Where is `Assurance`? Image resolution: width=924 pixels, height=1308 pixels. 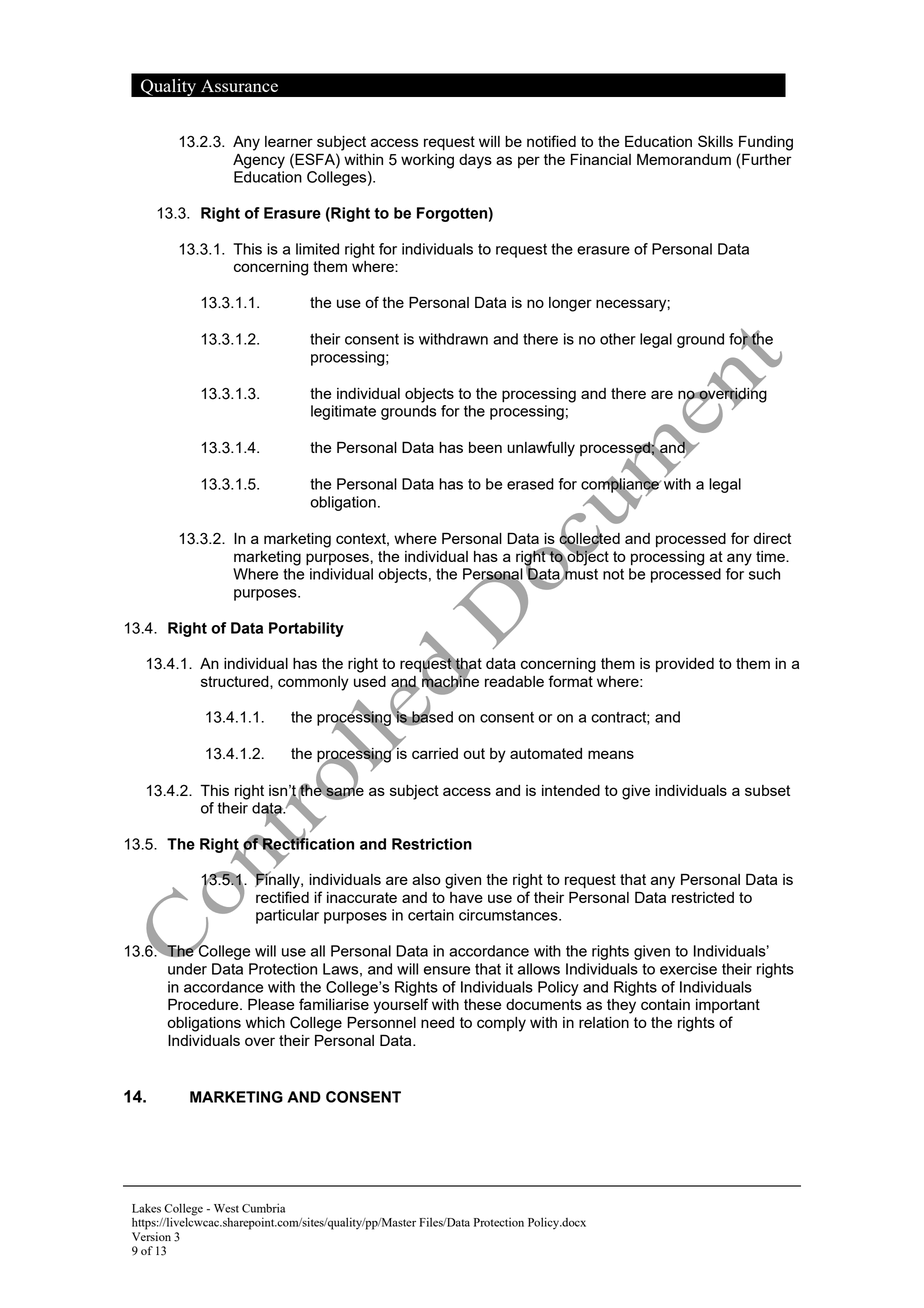 Assurance is located at coordinates (239, 85).
